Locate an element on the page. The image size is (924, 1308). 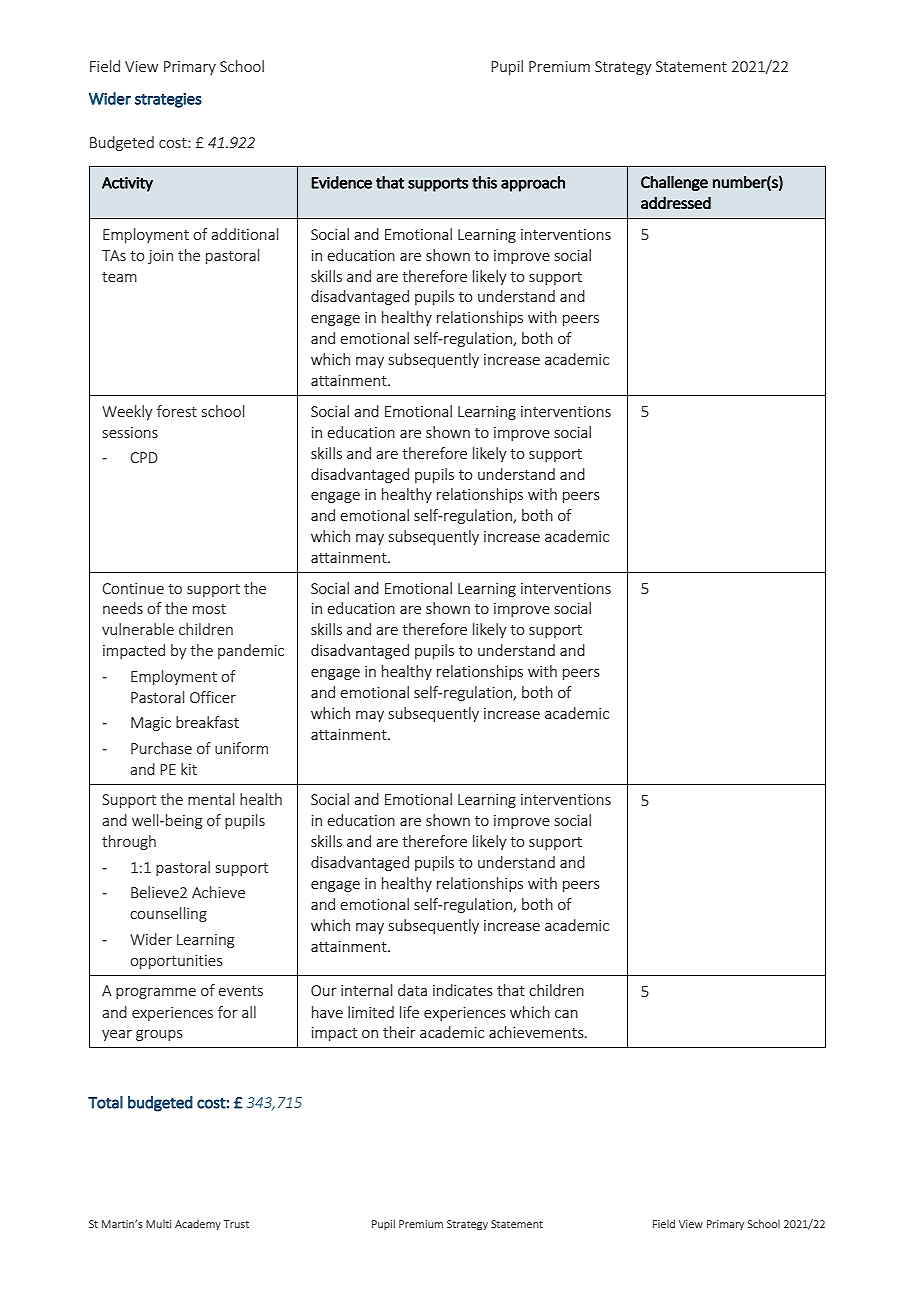
indicates is located at coordinates (463, 990).
